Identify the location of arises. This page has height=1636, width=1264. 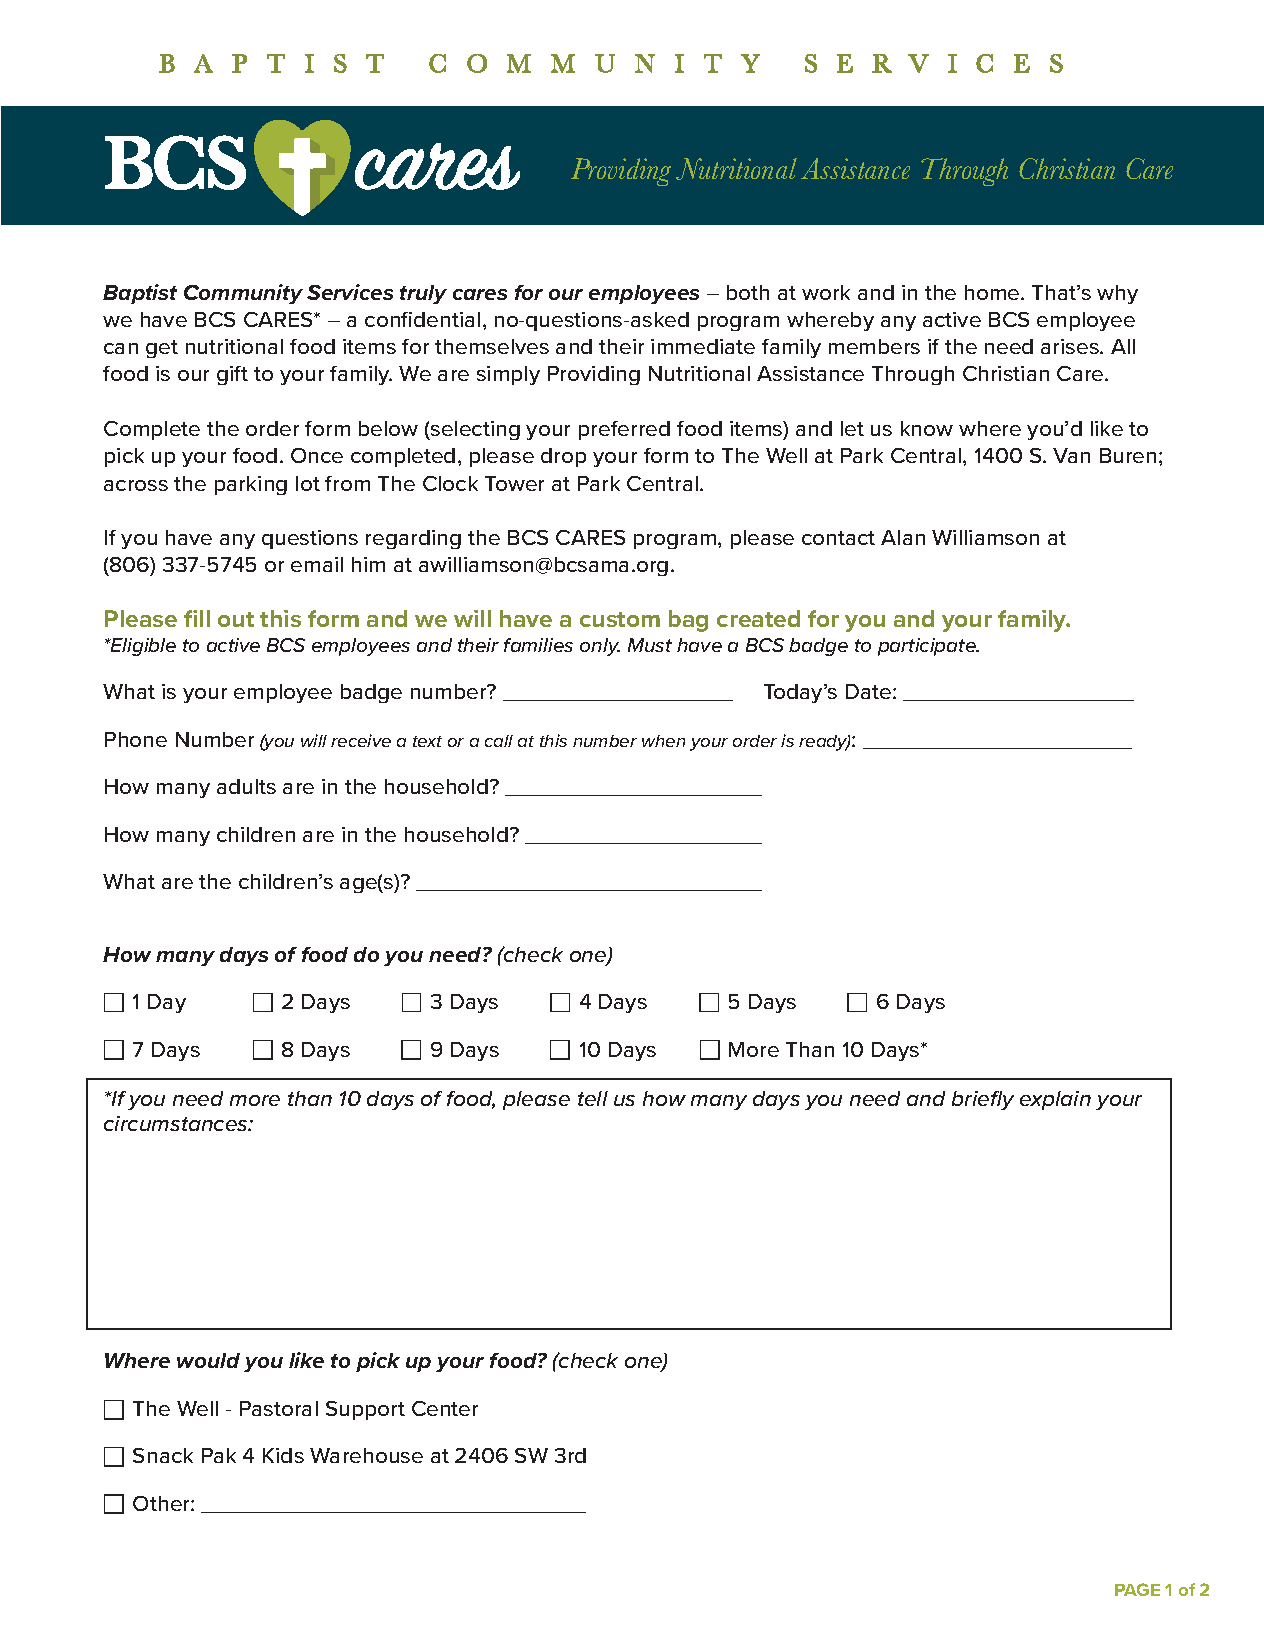
(1071, 346).
